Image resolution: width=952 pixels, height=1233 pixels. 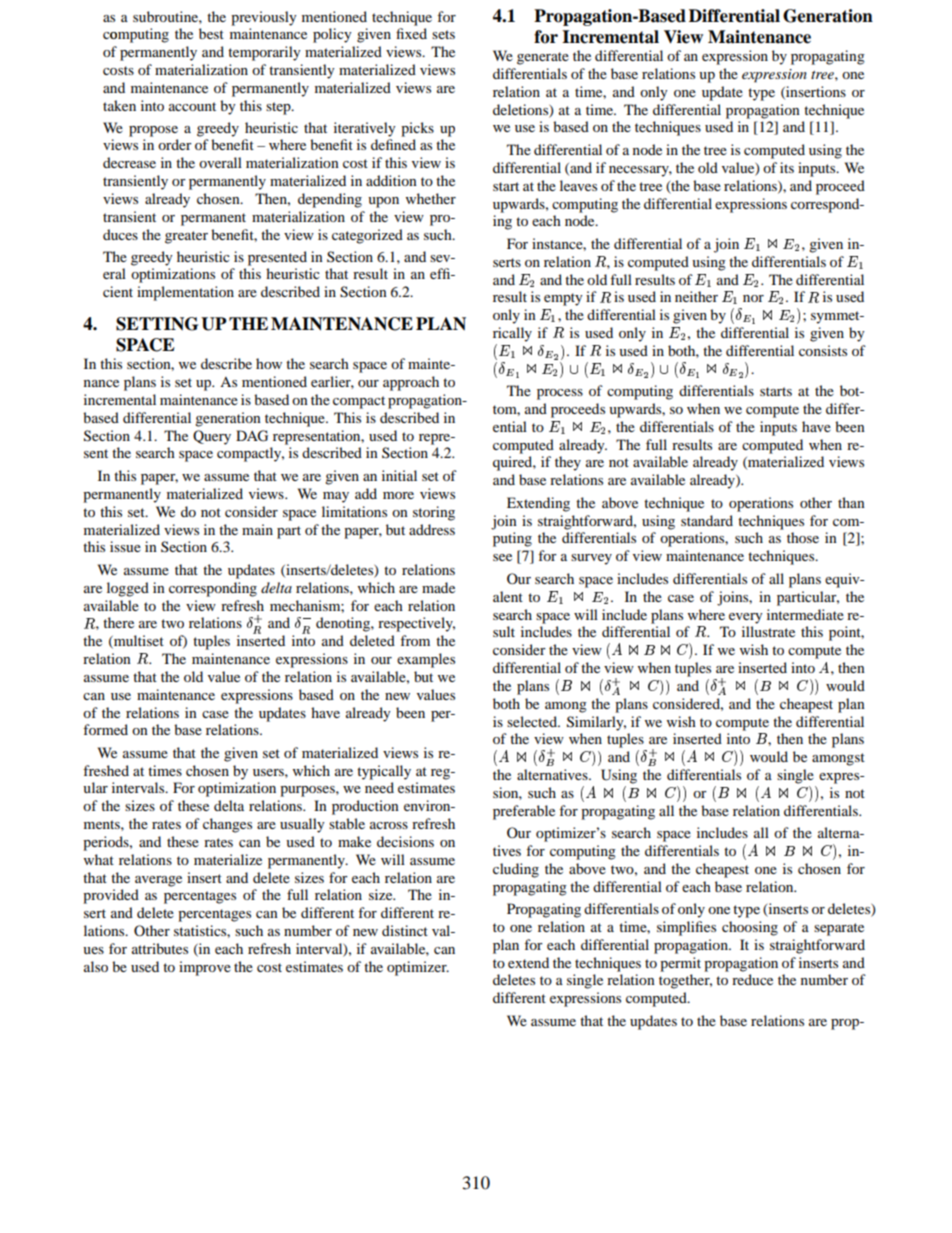 I want to click on attributes, so click(x=160, y=948).
